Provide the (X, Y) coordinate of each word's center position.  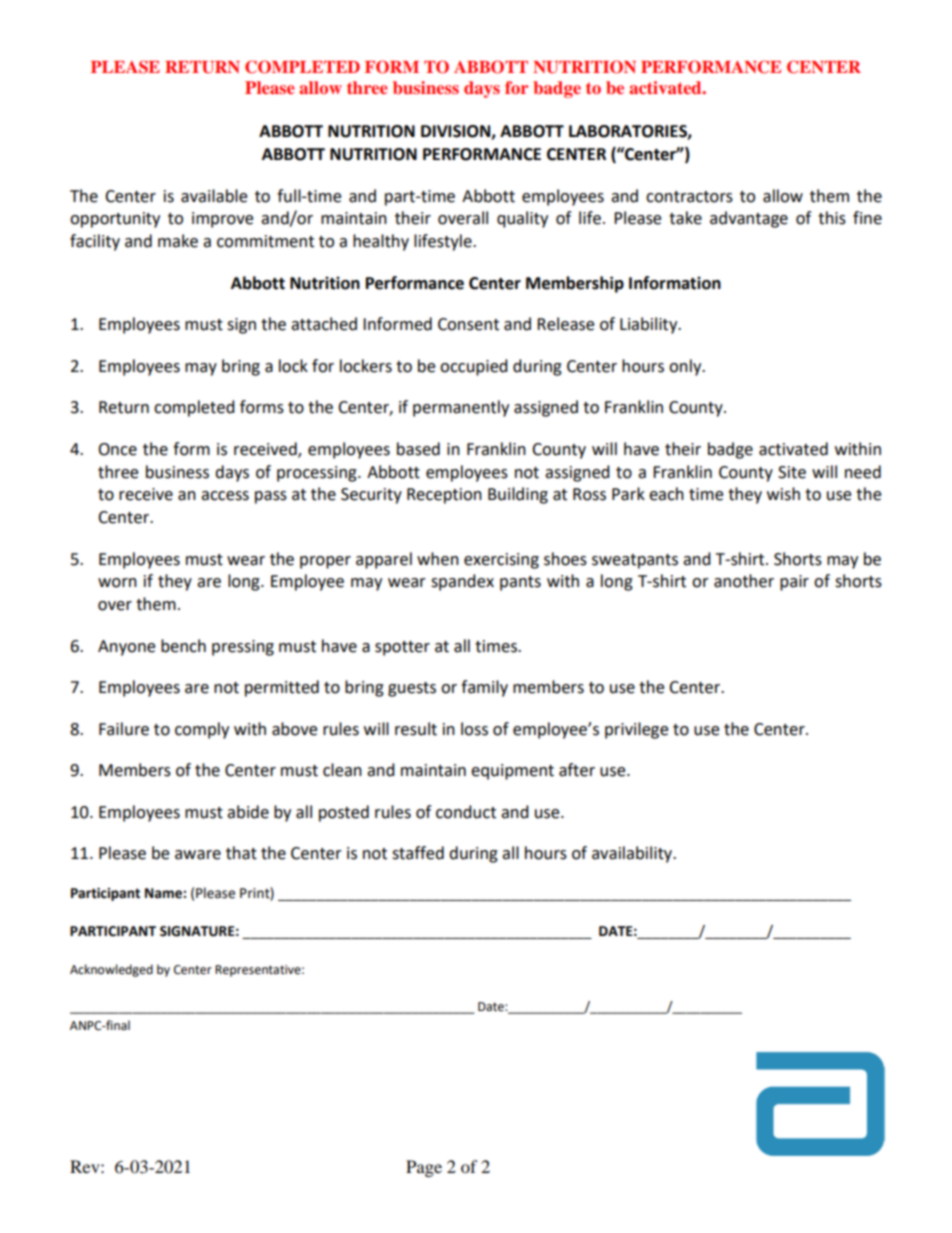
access (225, 496)
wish (783, 494)
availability (633, 854)
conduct (466, 812)
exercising (501, 561)
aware (198, 855)
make (178, 241)
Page (424, 1168)
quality (522, 219)
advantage (749, 219)
